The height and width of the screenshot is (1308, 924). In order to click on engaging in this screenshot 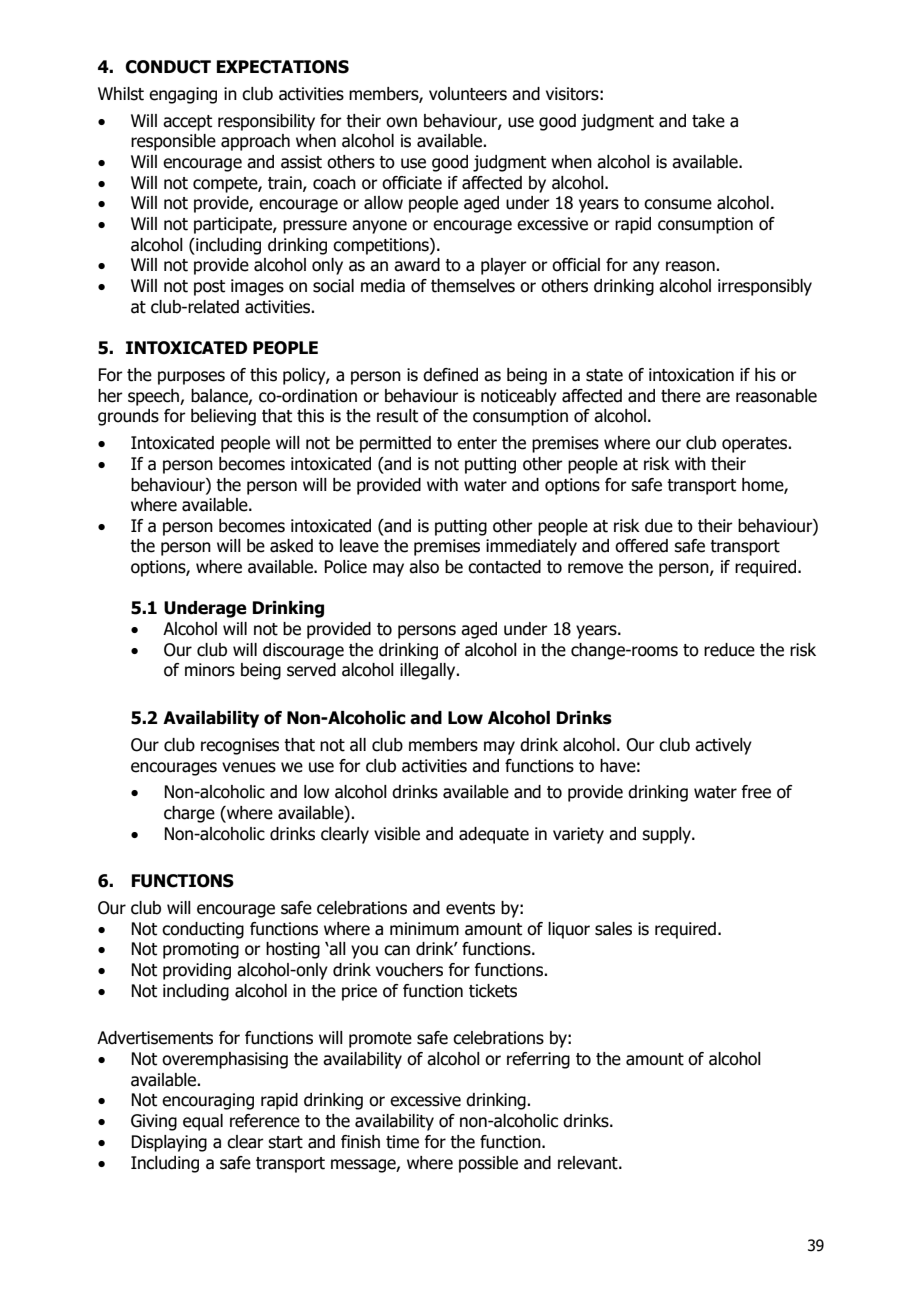, I will do `click(183, 95)`.
